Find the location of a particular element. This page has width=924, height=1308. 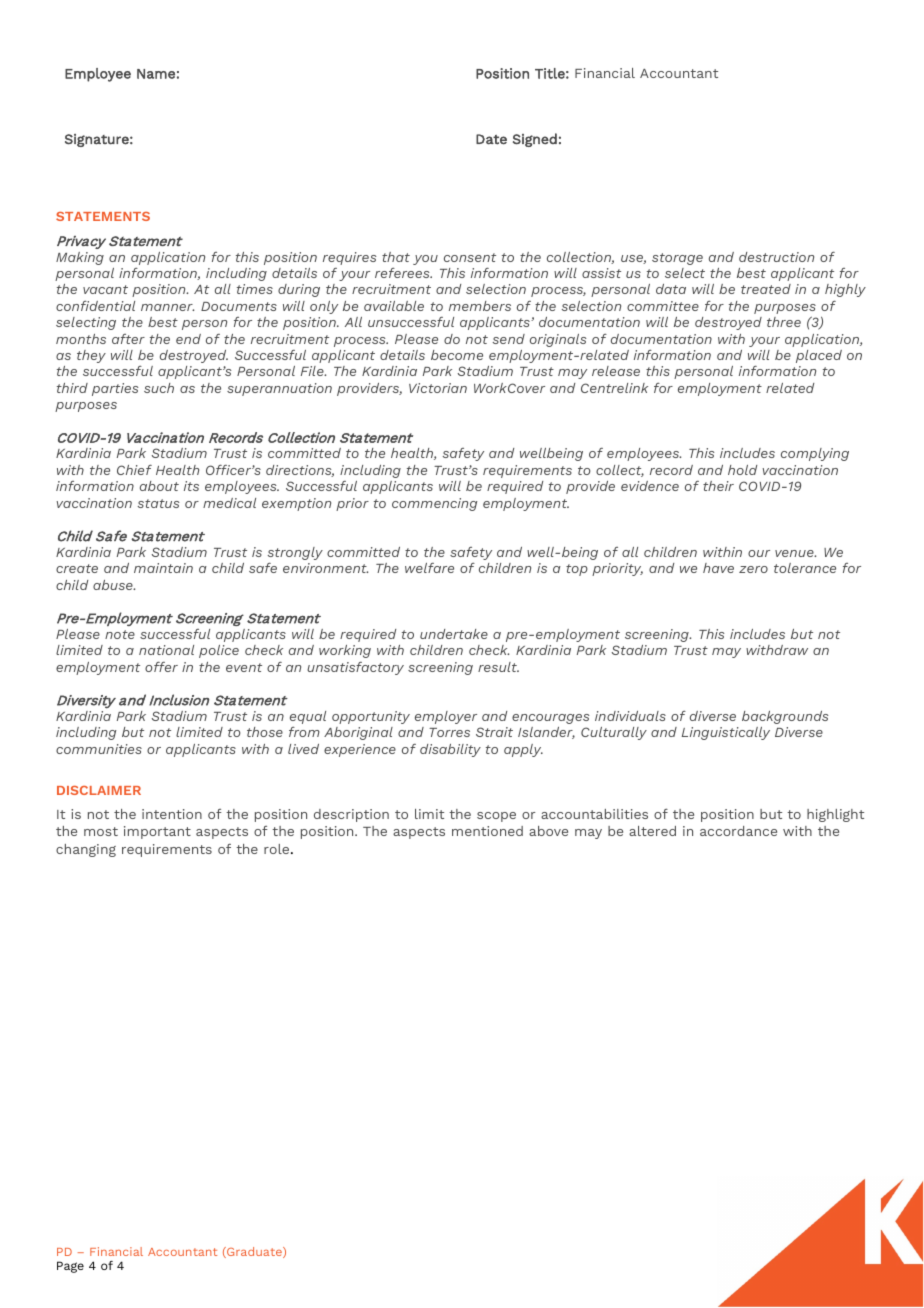

Name is located at coordinates (156, 74).
